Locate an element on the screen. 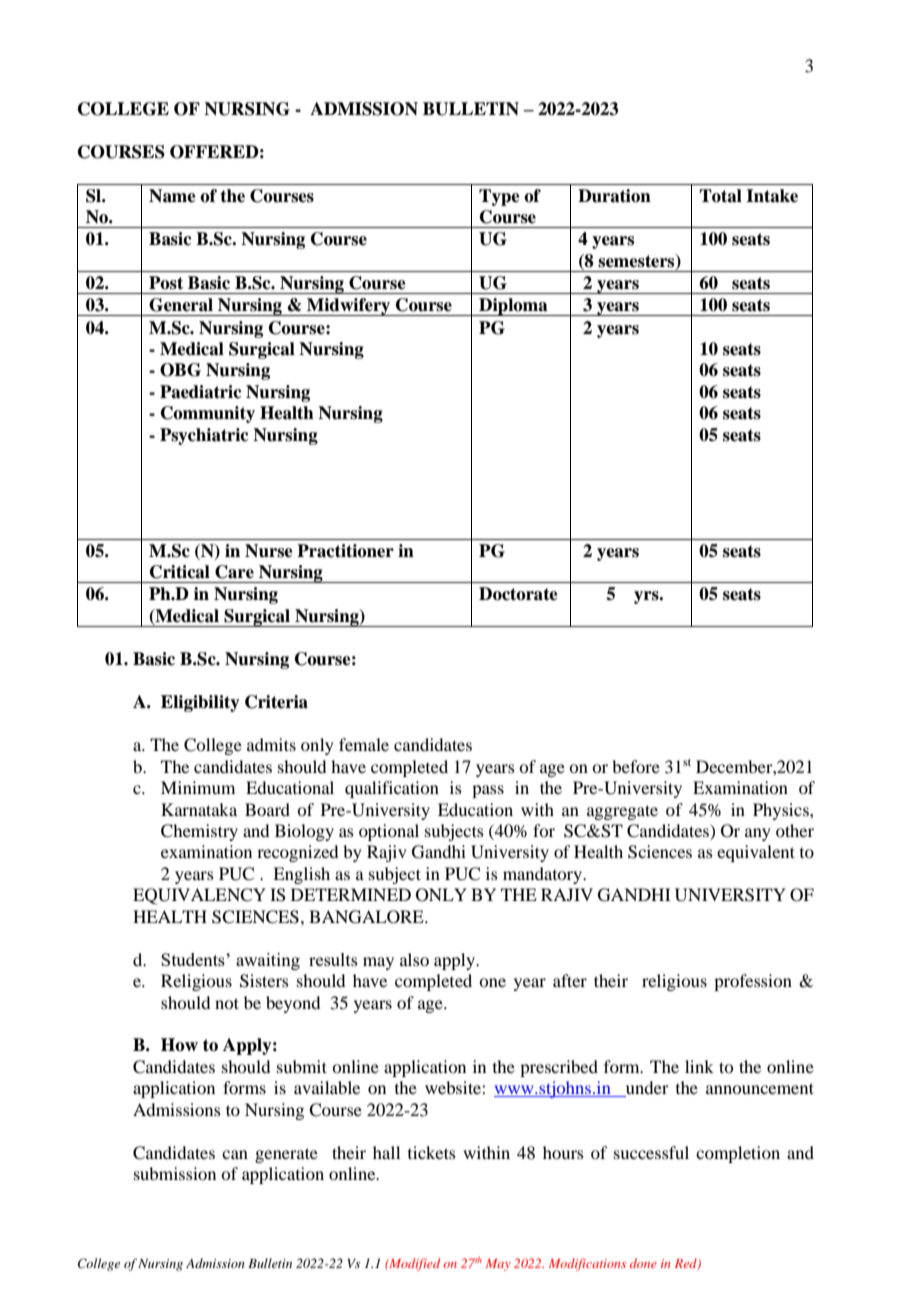  submission is located at coordinates (175, 1173).
